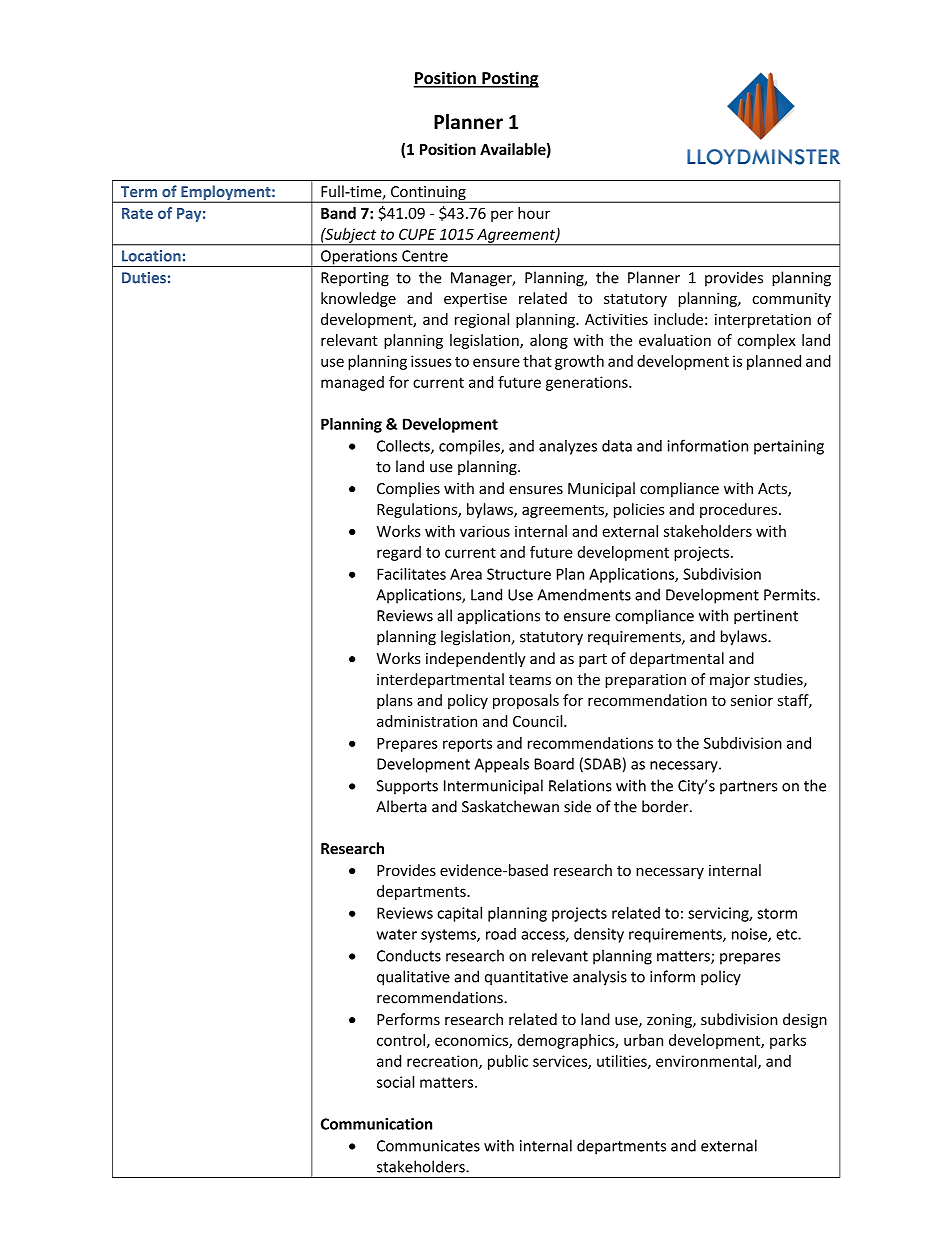 Image resolution: width=952 pixels, height=1233 pixels. What do you see at coordinates (376, 1124) in the image?
I see `Communication` at bounding box center [376, 1124].
